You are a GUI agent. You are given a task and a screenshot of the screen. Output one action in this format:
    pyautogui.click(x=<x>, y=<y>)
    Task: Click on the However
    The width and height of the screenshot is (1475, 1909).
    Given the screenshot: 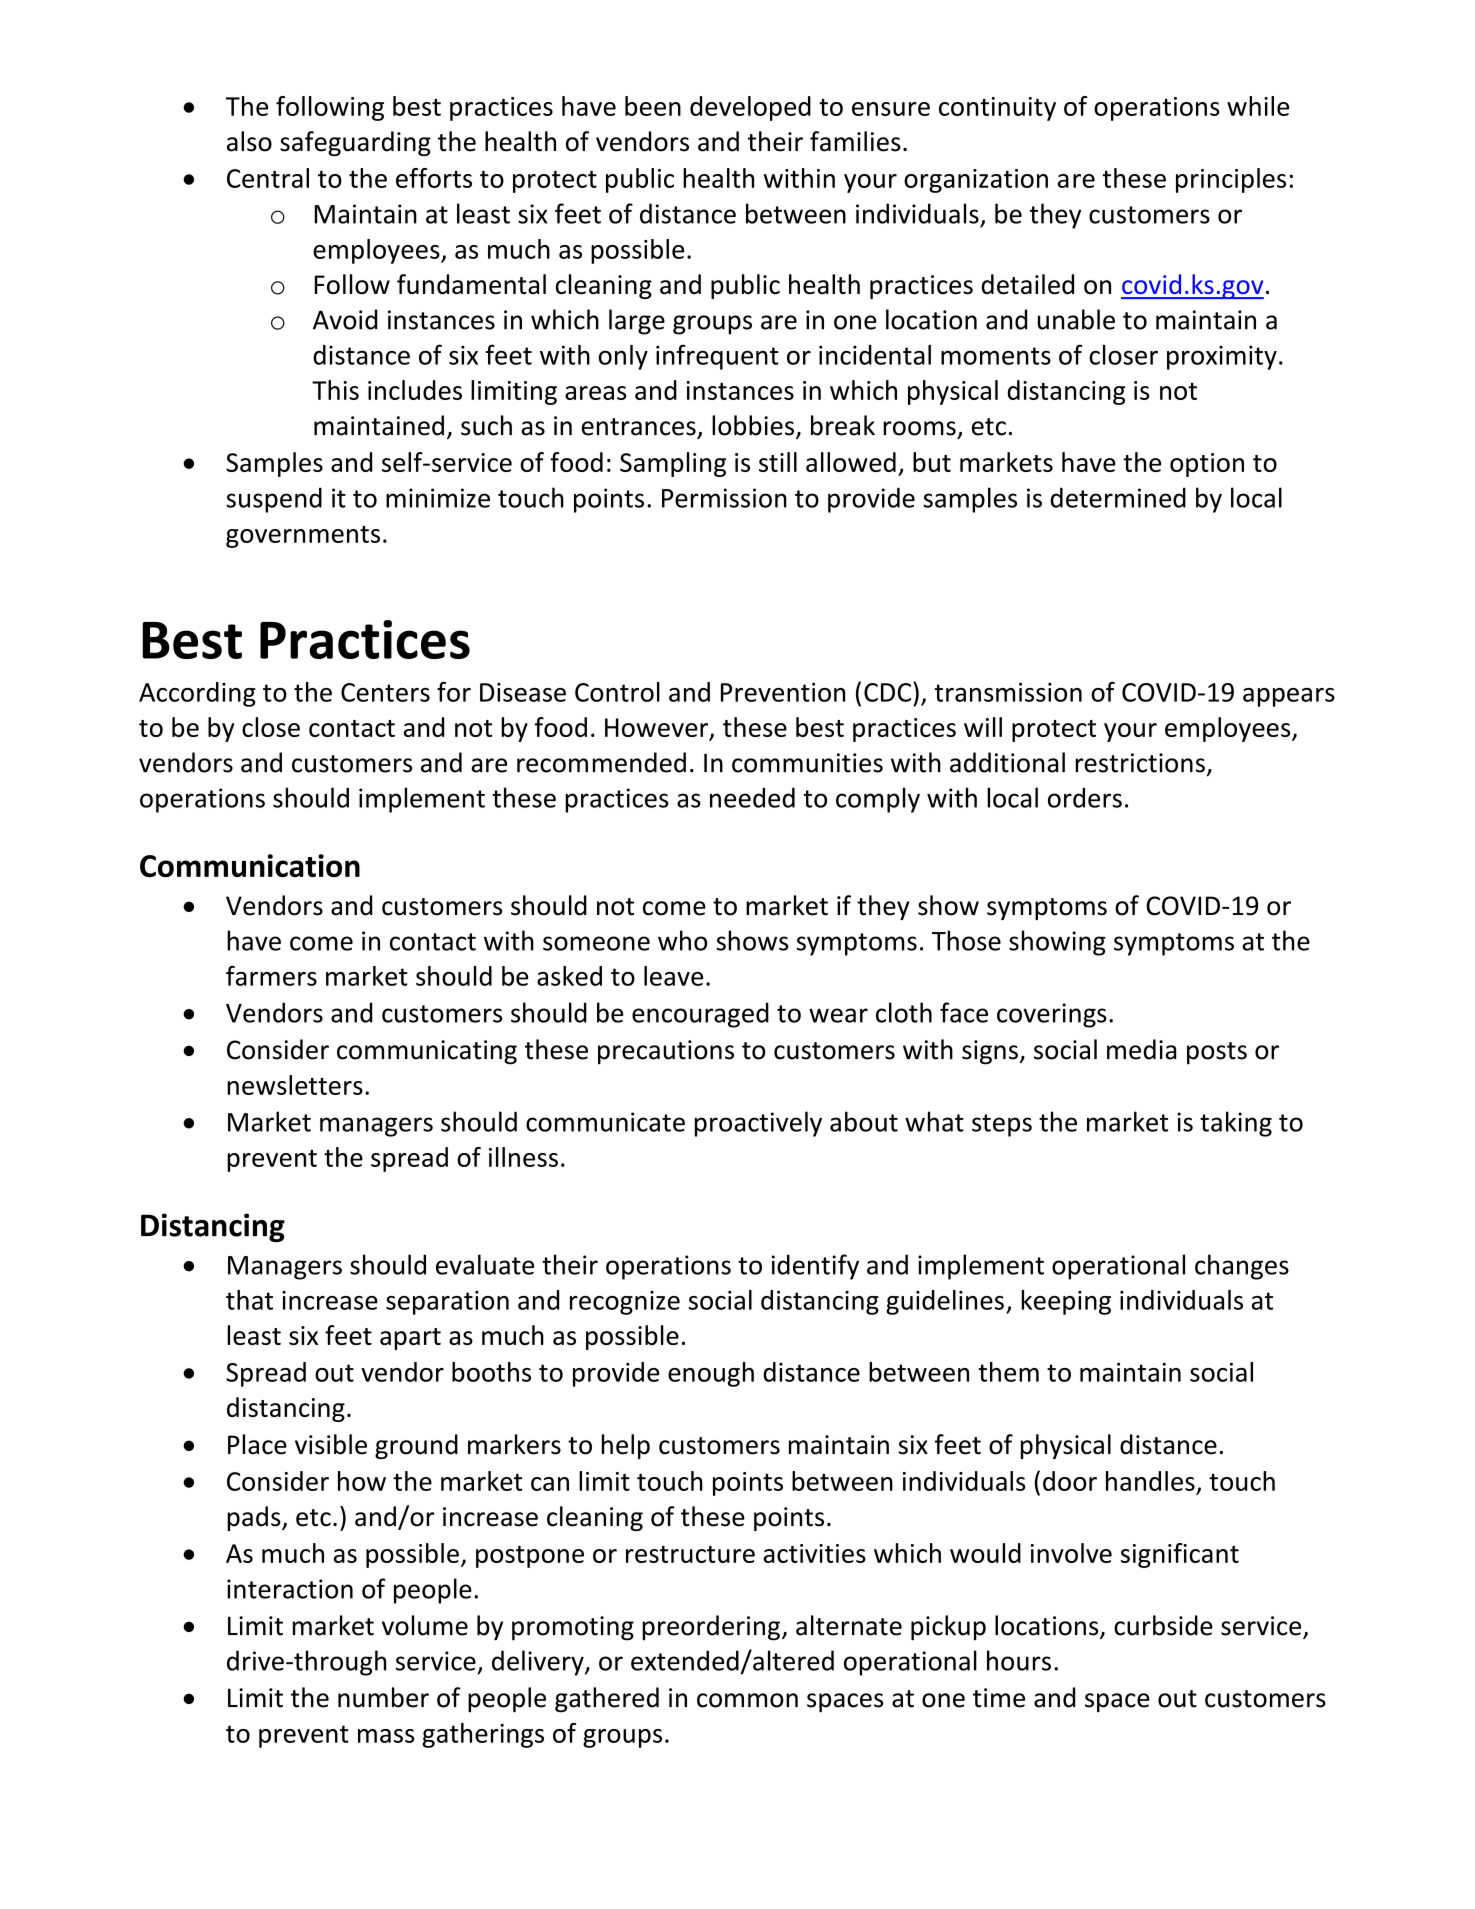 What is the action you would take?
    pyautogui.click(x=657, y=729)
